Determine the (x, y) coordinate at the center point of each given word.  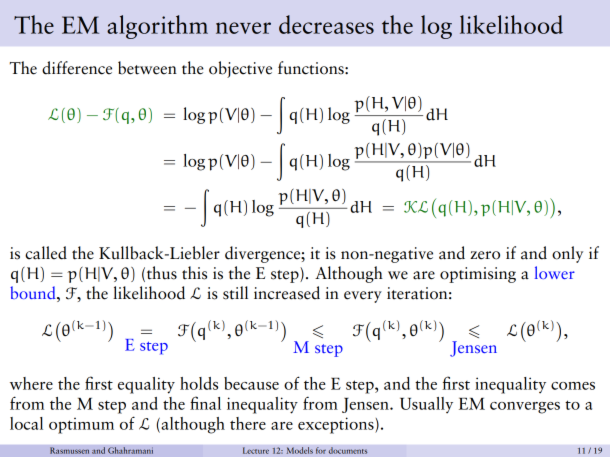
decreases (326, 24)
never (243, 28)
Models (299, 450)
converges (525, 408)
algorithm (157, 27)
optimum (81, 426)
